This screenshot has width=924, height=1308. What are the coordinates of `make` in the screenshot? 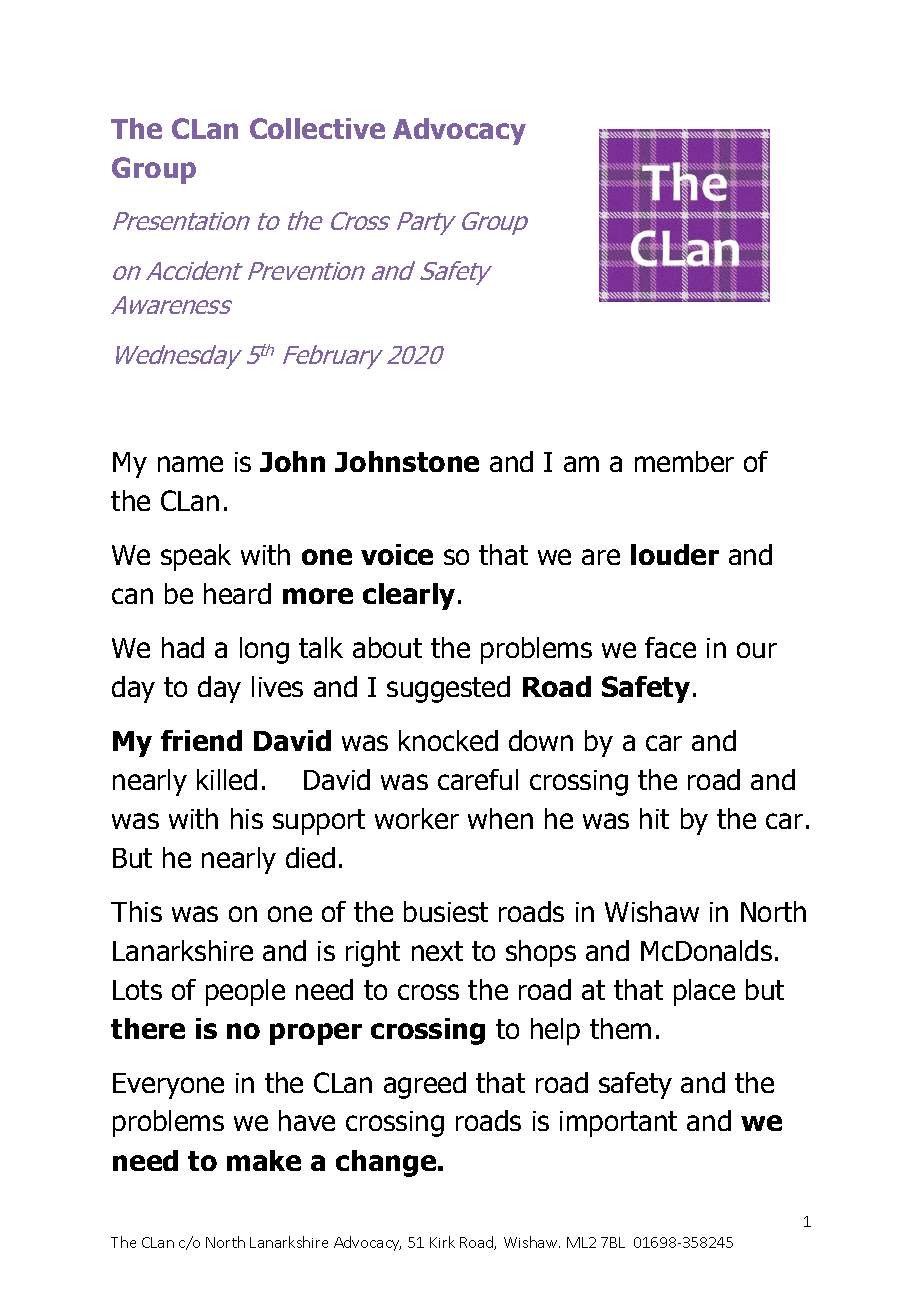 It's located at (264, 1160).
